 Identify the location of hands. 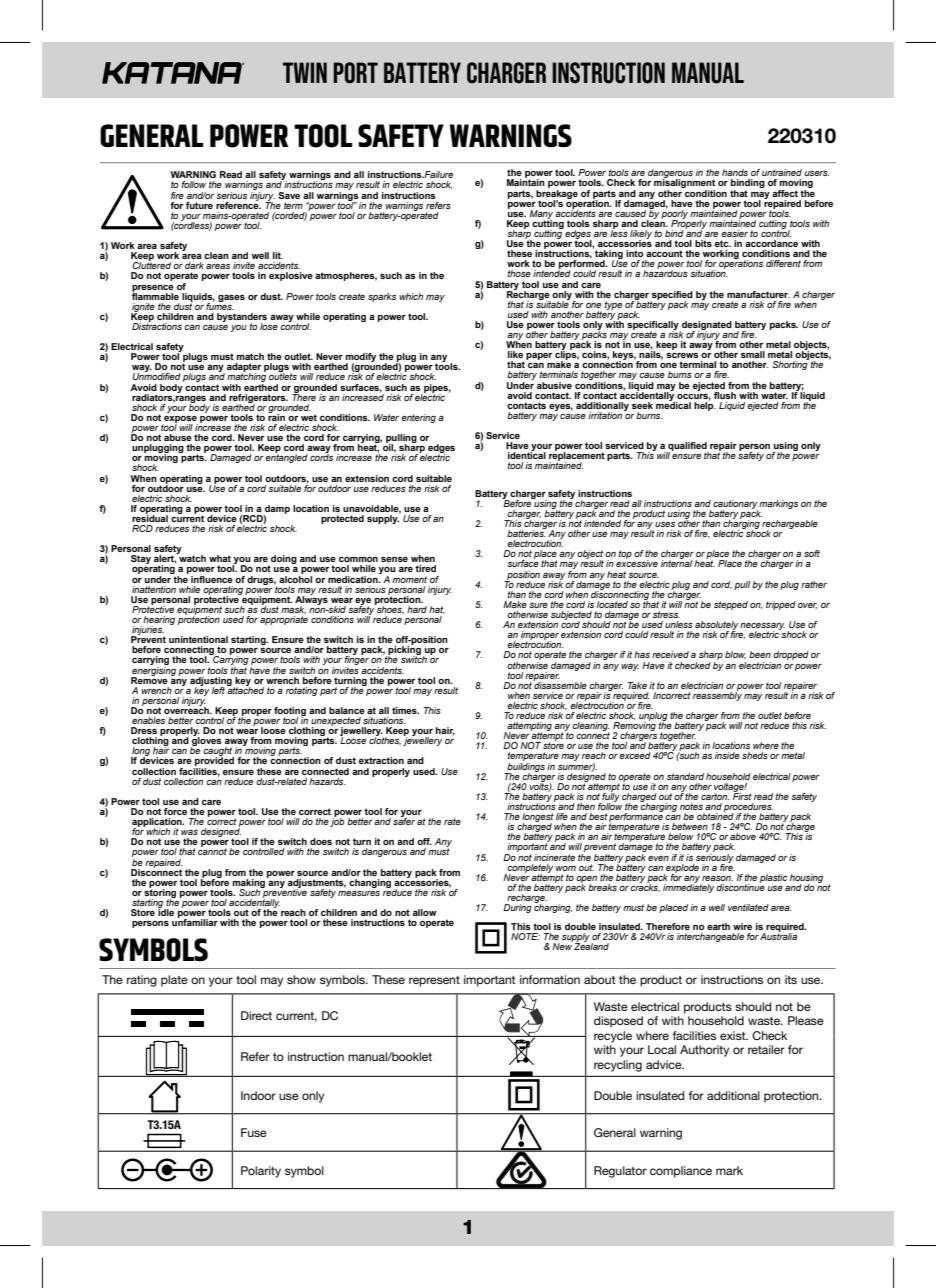
(735, 172).
